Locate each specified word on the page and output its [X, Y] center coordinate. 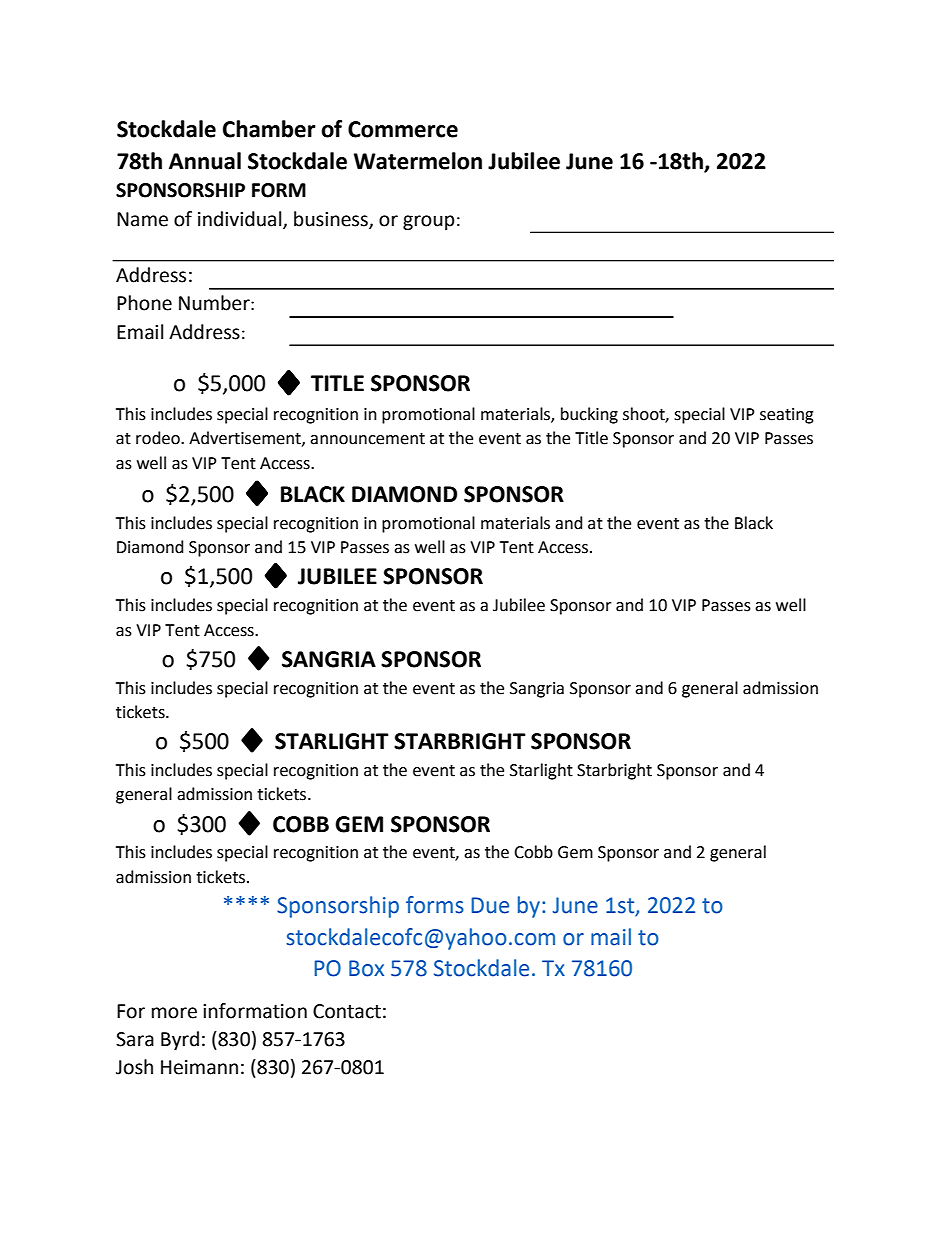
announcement [367, 439]
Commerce [403, 129]
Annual [205, 161]
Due [490, 905]
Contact [347, 1011]
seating [787, 416]
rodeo [159, 438]
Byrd [180, 1040]
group [429, 222]
